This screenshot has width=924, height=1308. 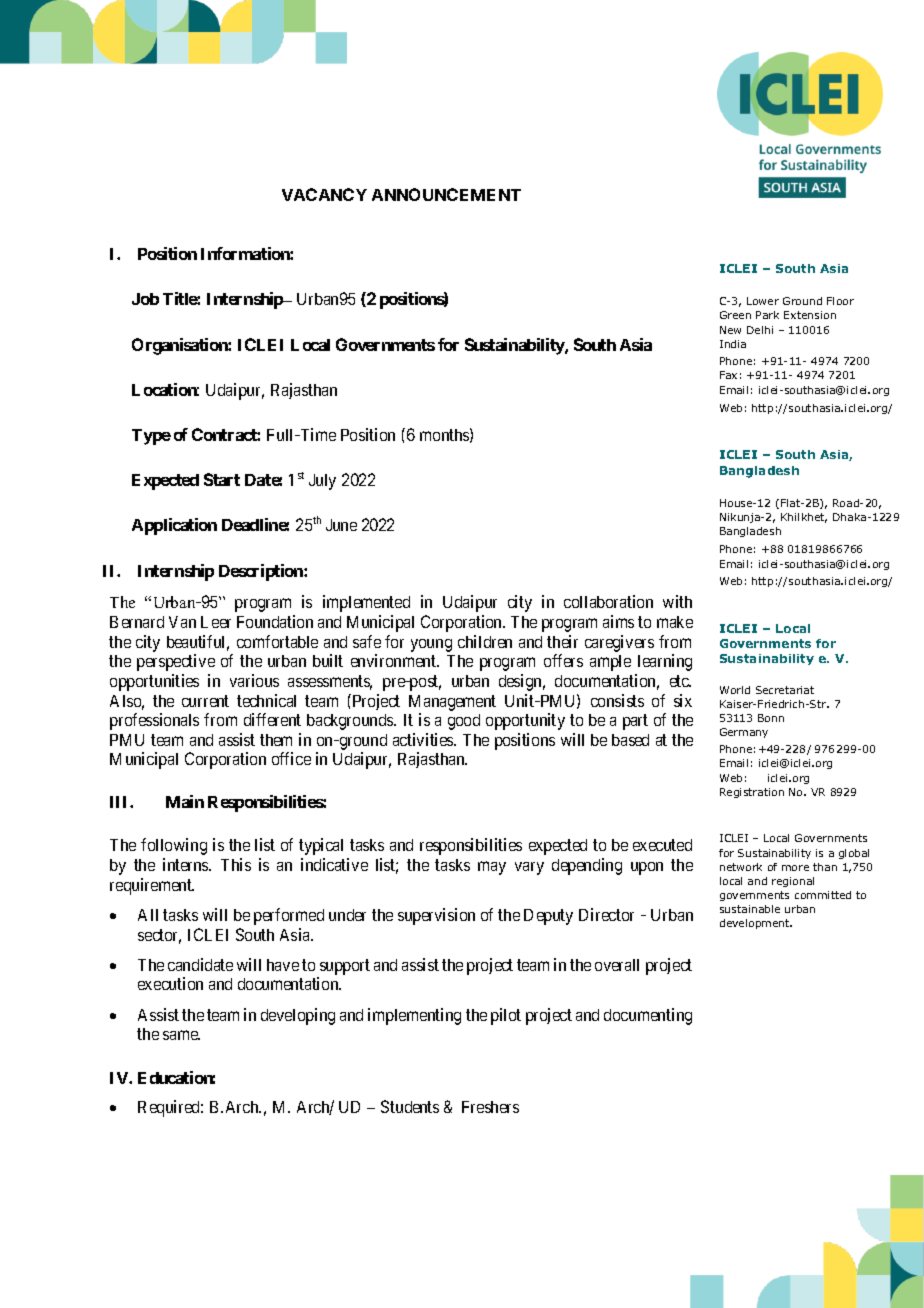 I want to click on perspective, so click(x=176, y=662).
